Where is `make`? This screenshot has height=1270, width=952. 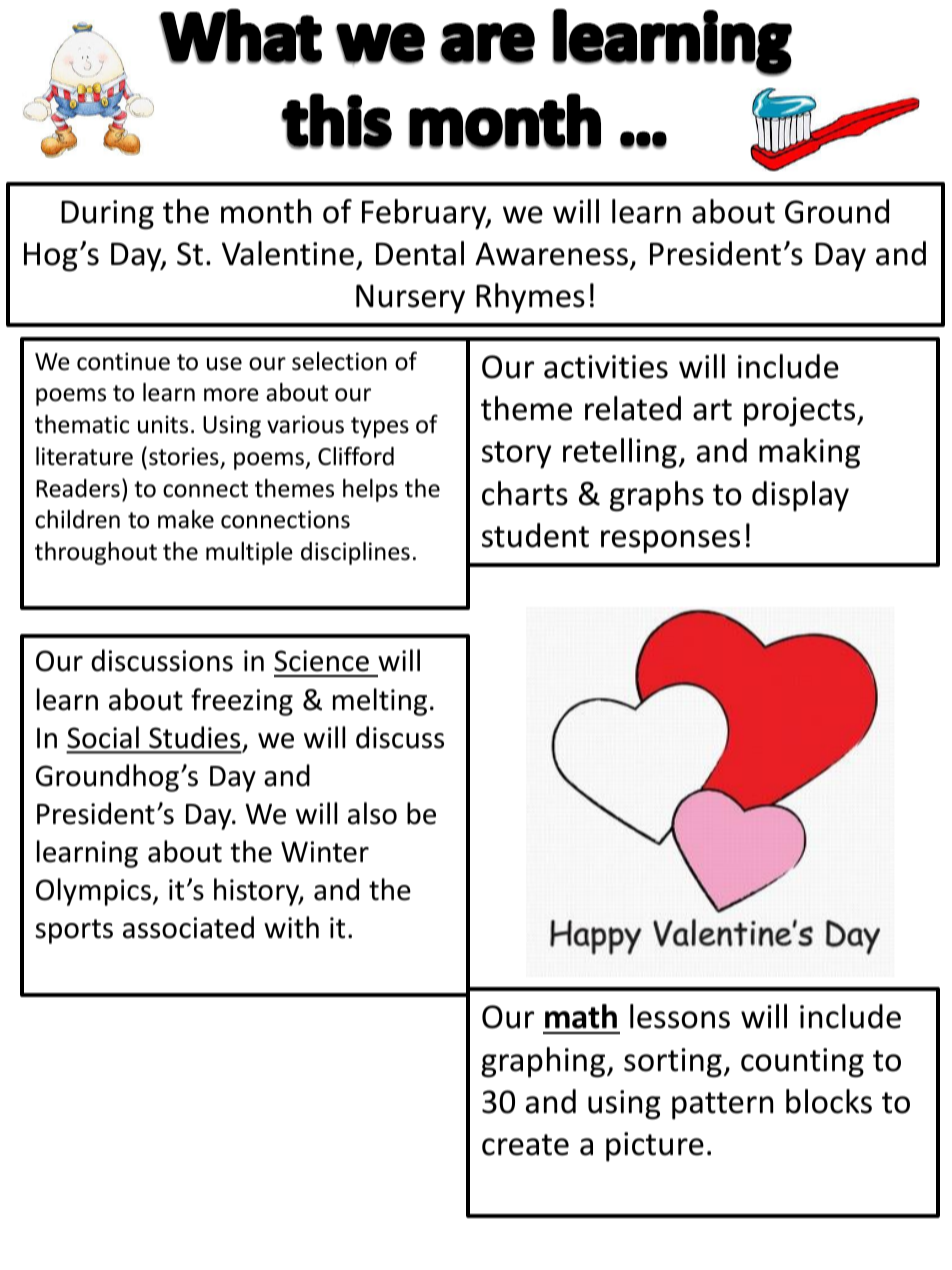
make is located at coordinates (186, 519).
